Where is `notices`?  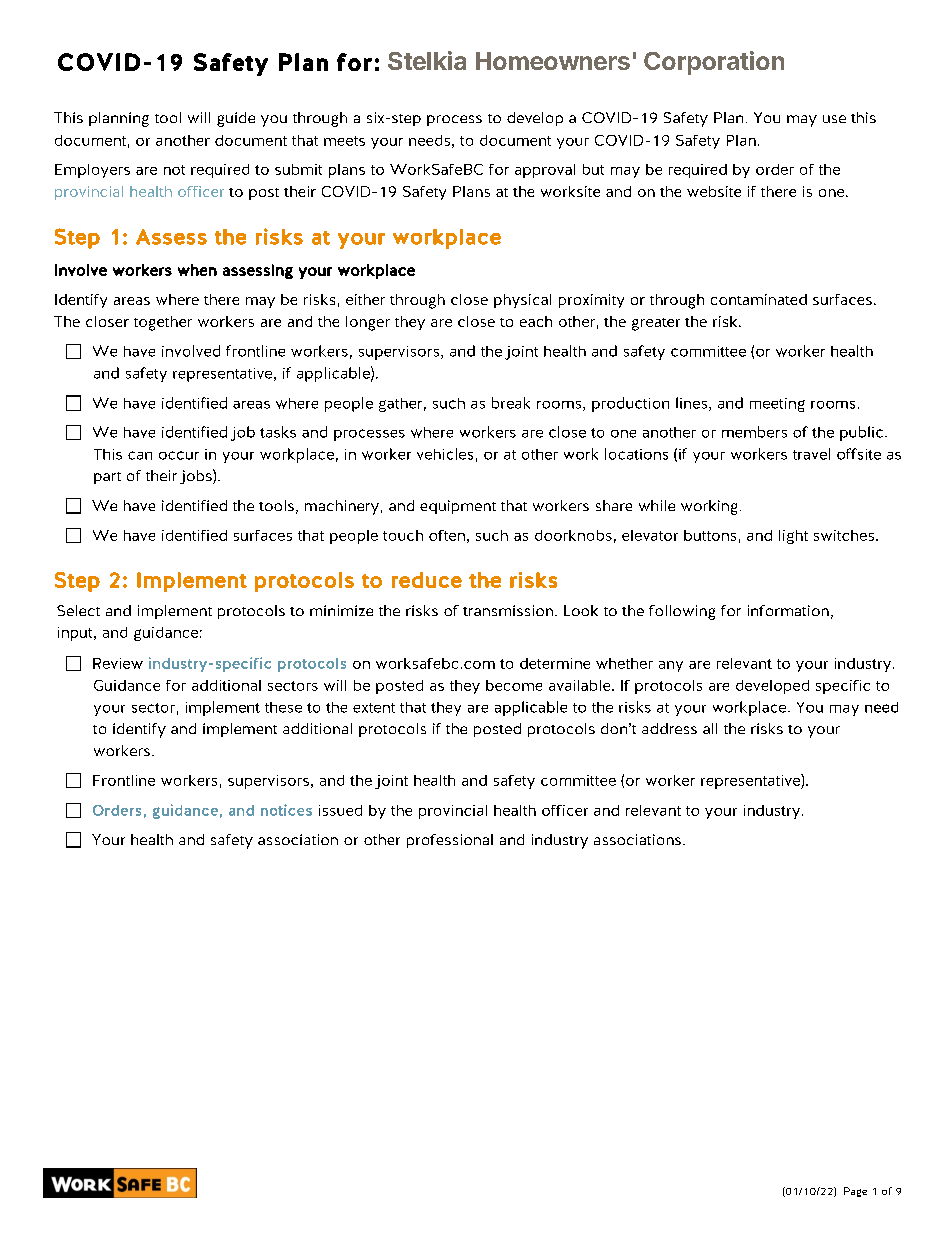 notices is located at coordinates (286, 810).
